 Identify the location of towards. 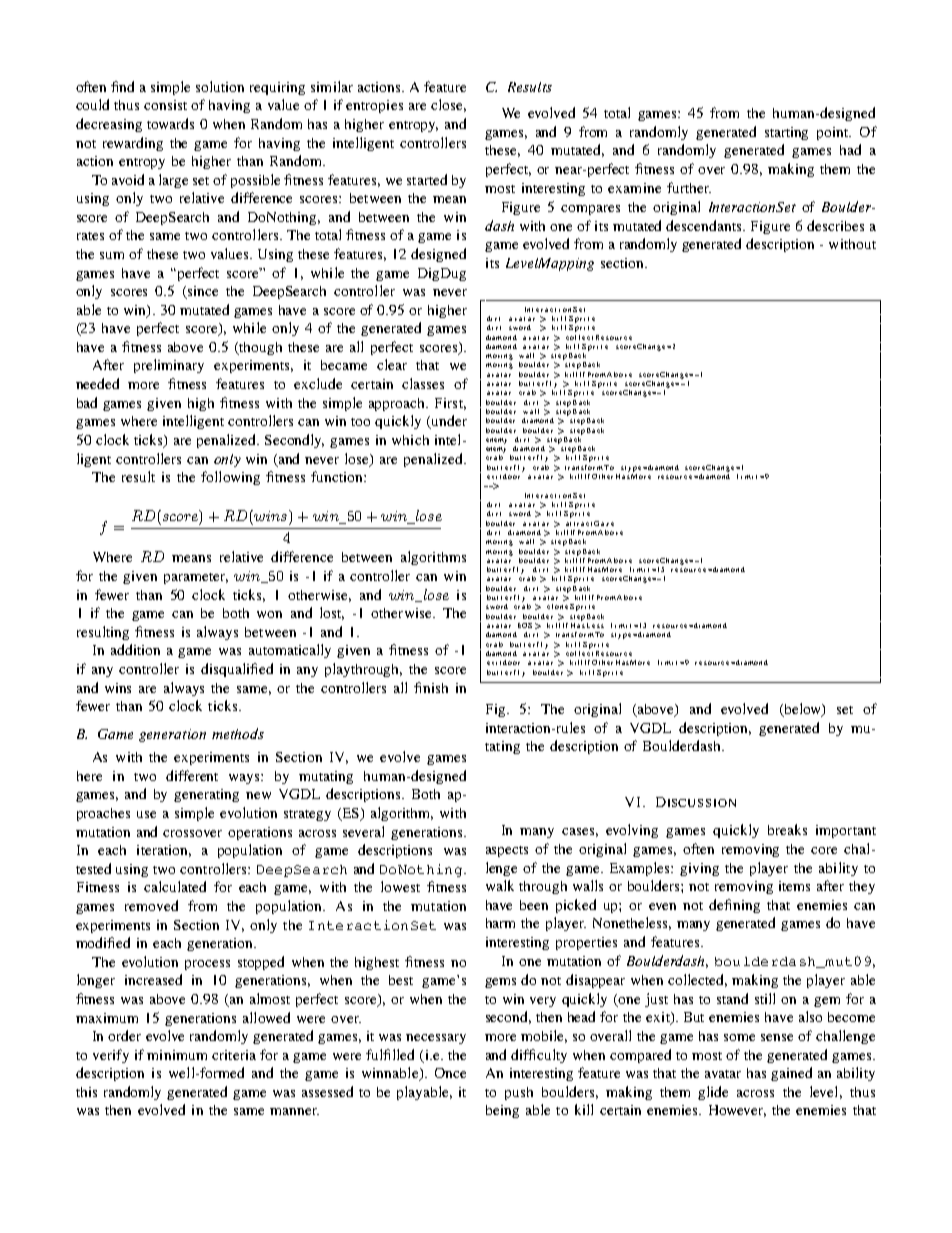
(170, 123).
